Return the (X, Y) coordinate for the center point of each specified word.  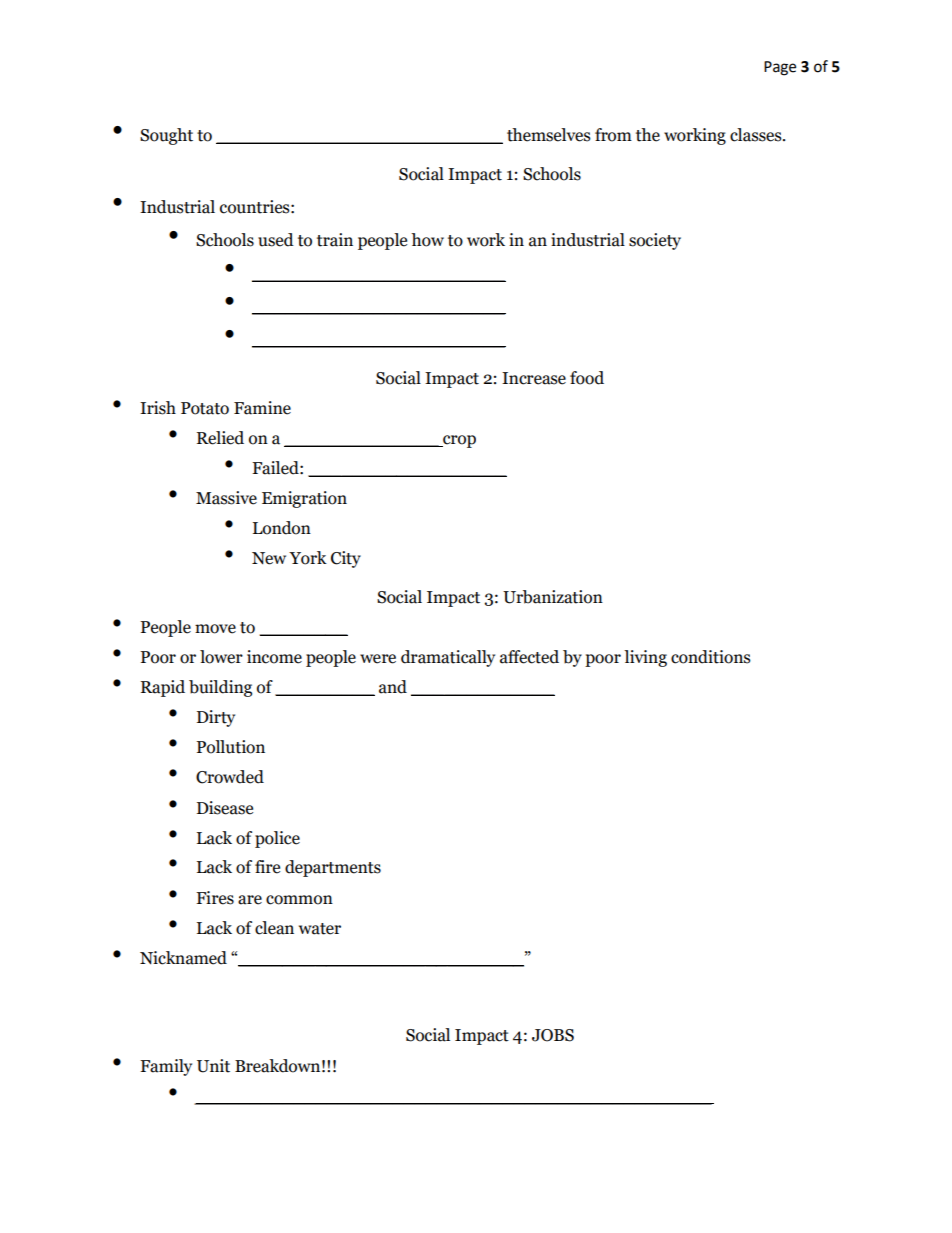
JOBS (553, 1035)
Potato (205, 408)
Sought (166, 136)
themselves (549, 135)
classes (757, 135)
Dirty (216, 718)
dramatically (448, 658)
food (587, 378)
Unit (213, 1066)
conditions (711, 657)
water (320, 929)
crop (458, 441)
